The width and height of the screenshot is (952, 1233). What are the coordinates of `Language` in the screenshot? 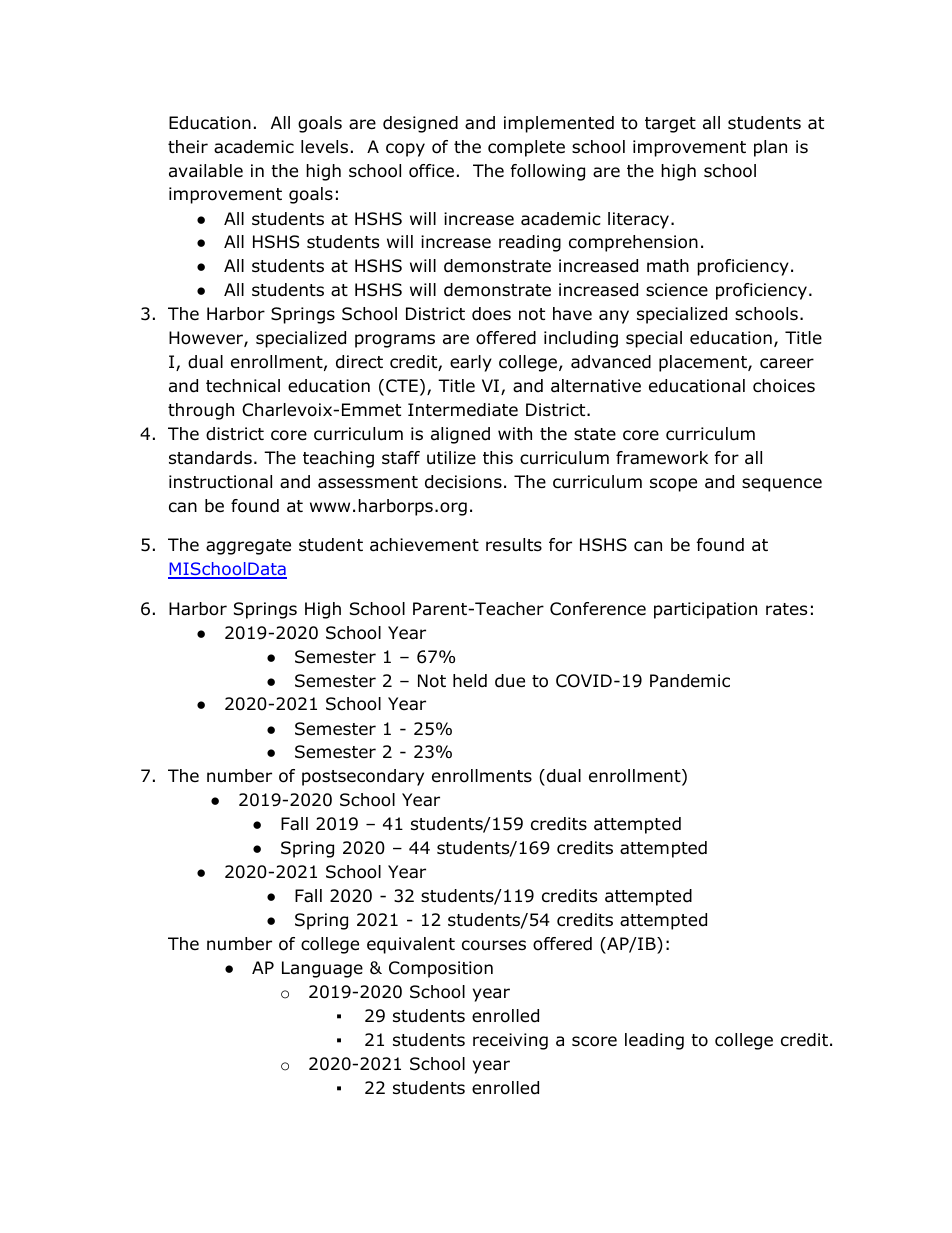 It's located at (322, 969).
